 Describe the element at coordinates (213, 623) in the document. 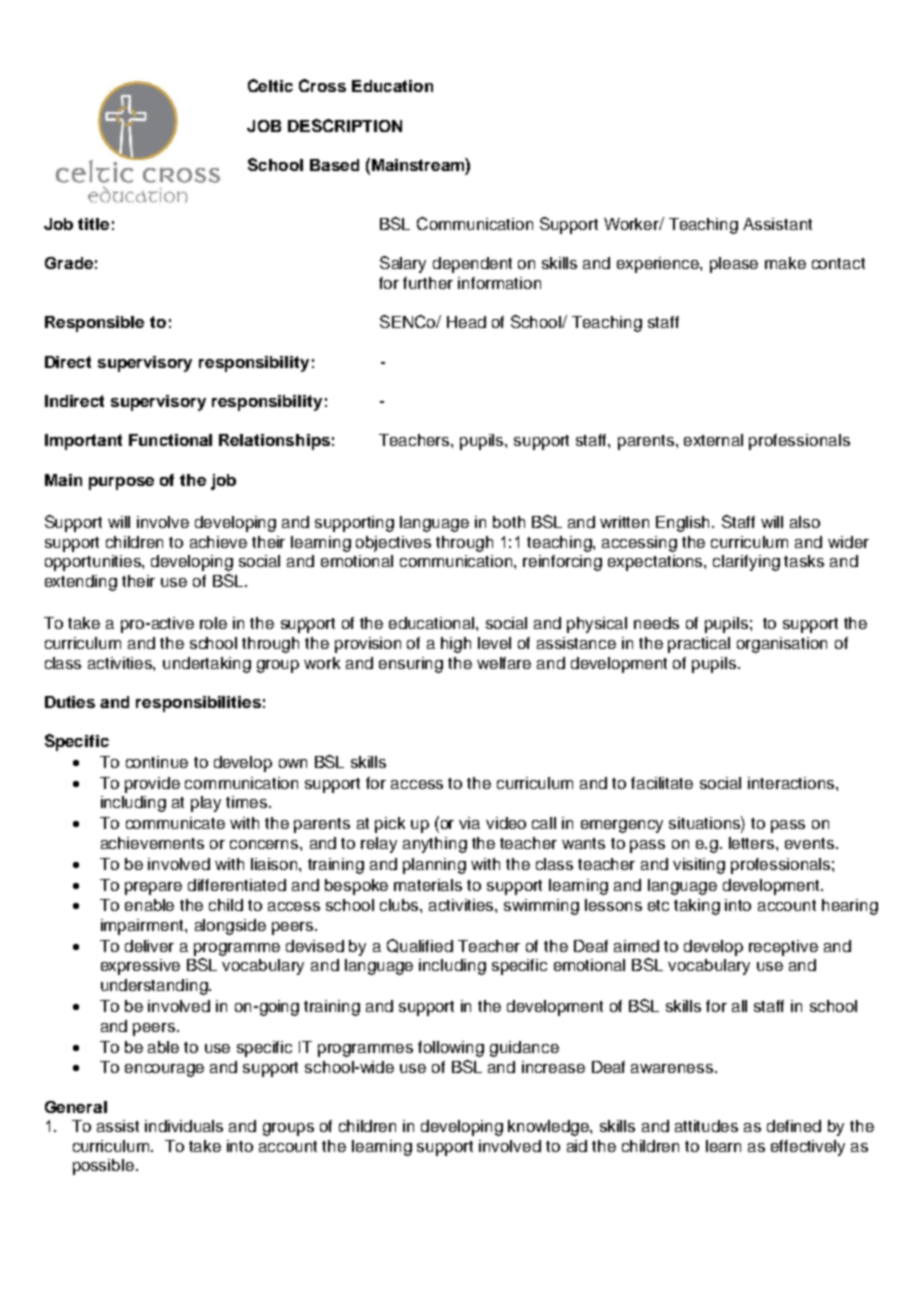

I see `role` at that location.
